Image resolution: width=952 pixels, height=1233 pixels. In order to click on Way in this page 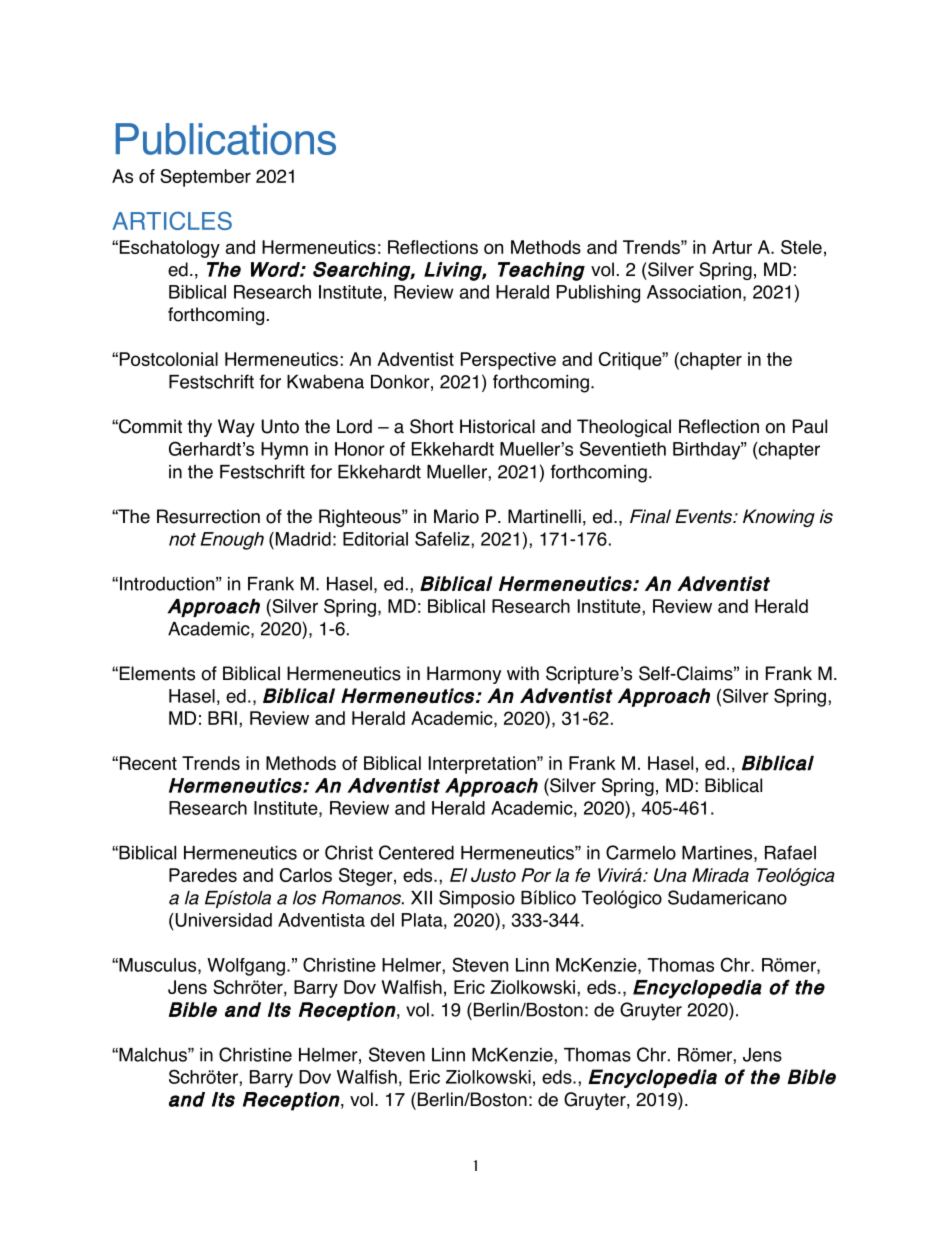, I will do `click(236, 428)`.
